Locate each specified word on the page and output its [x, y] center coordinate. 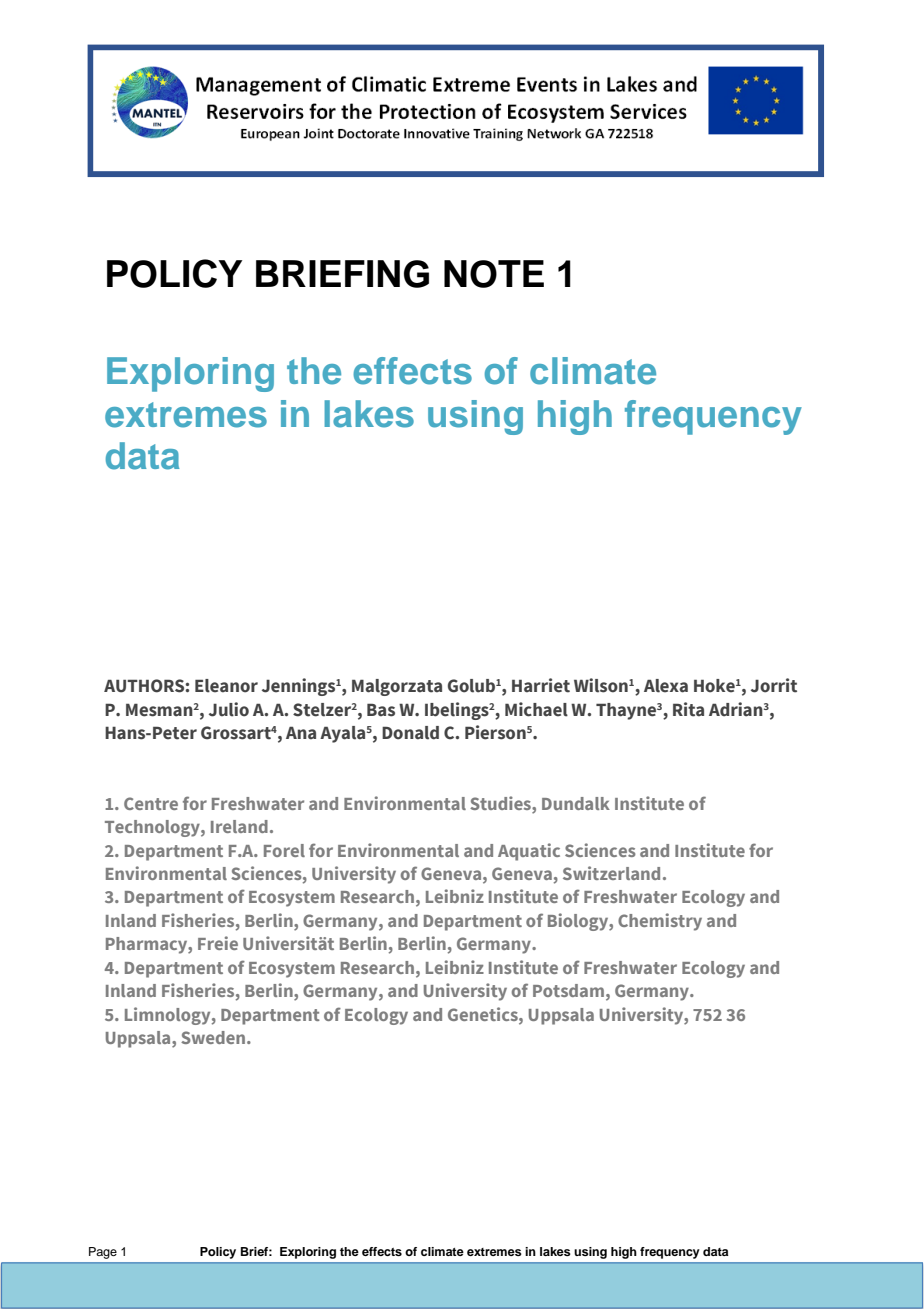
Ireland [239, 826]
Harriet [541, 685]
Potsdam [568, 990]
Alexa [666, 686]
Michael [536, 709]
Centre [151, 803]
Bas [381, 710]
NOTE [494, 274]
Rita [688, 709]
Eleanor [226, 686]
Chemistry [660, 922]
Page [103, 1253]
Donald [410, 733]
